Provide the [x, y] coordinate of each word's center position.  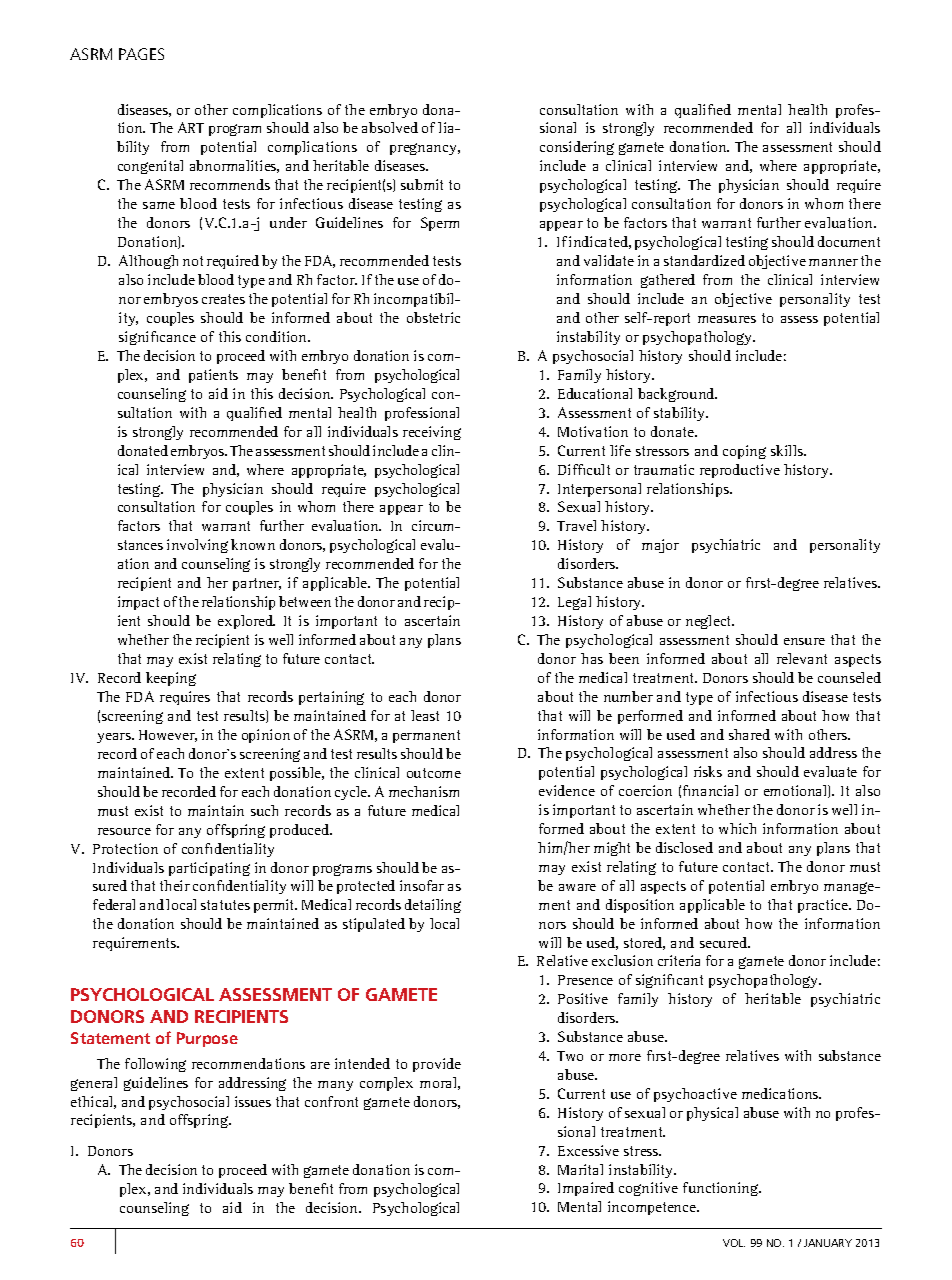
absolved [390, 127]
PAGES [141, 54]
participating [209, 869]
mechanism [424, 791]
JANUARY [828, 1243]
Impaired [586, 1189]
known [253, 544]
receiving [432, 433]
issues [253, 1101]
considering [577, 148]
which [737, 828]
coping [744, 452]
